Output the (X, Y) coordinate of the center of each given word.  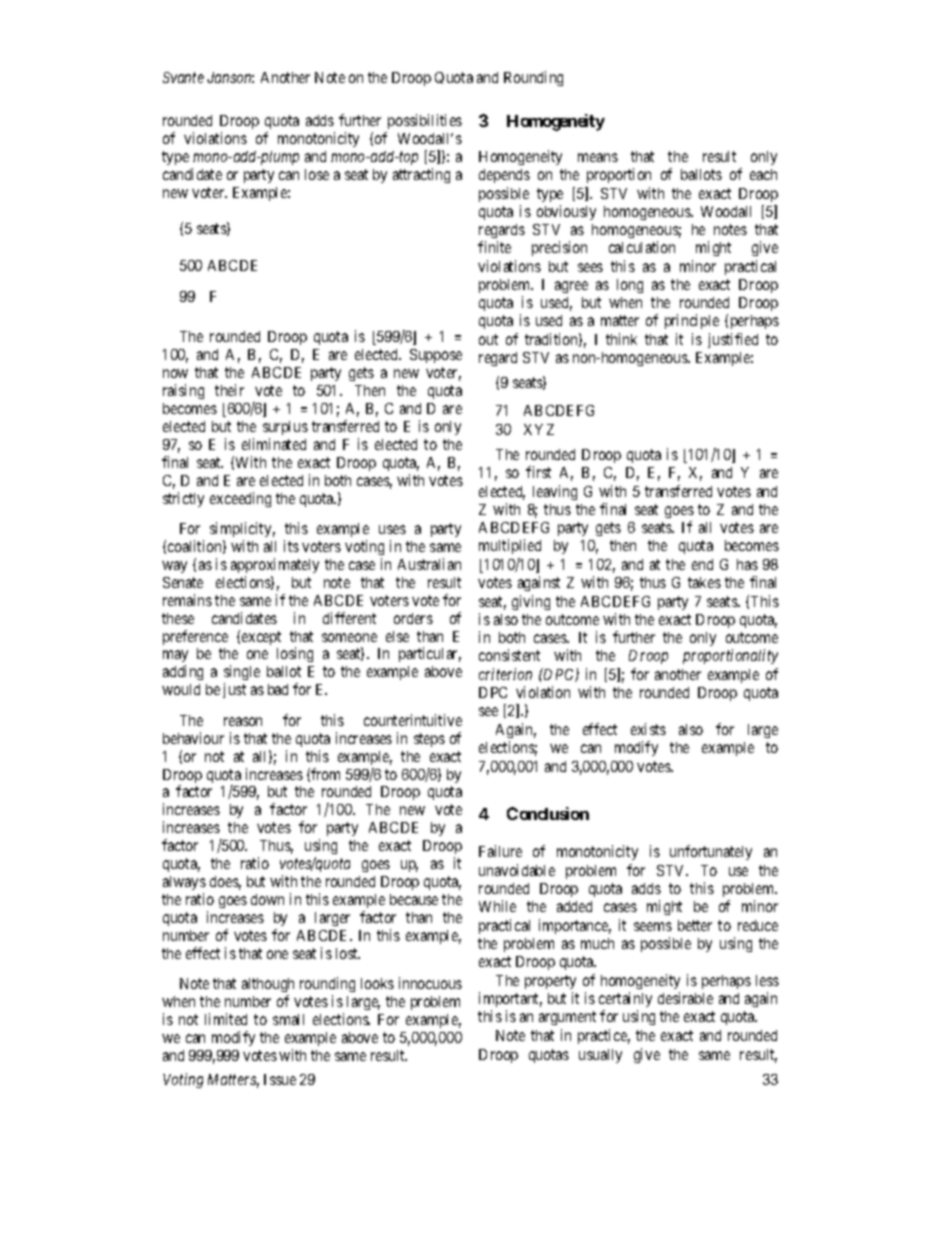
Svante (183, 77)
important (510, 999)
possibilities (425, 121)
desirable (685, 998)
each (763, 174)
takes (704, 582)
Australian (429, 564)
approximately (275, 565)
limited (226, 1019)
